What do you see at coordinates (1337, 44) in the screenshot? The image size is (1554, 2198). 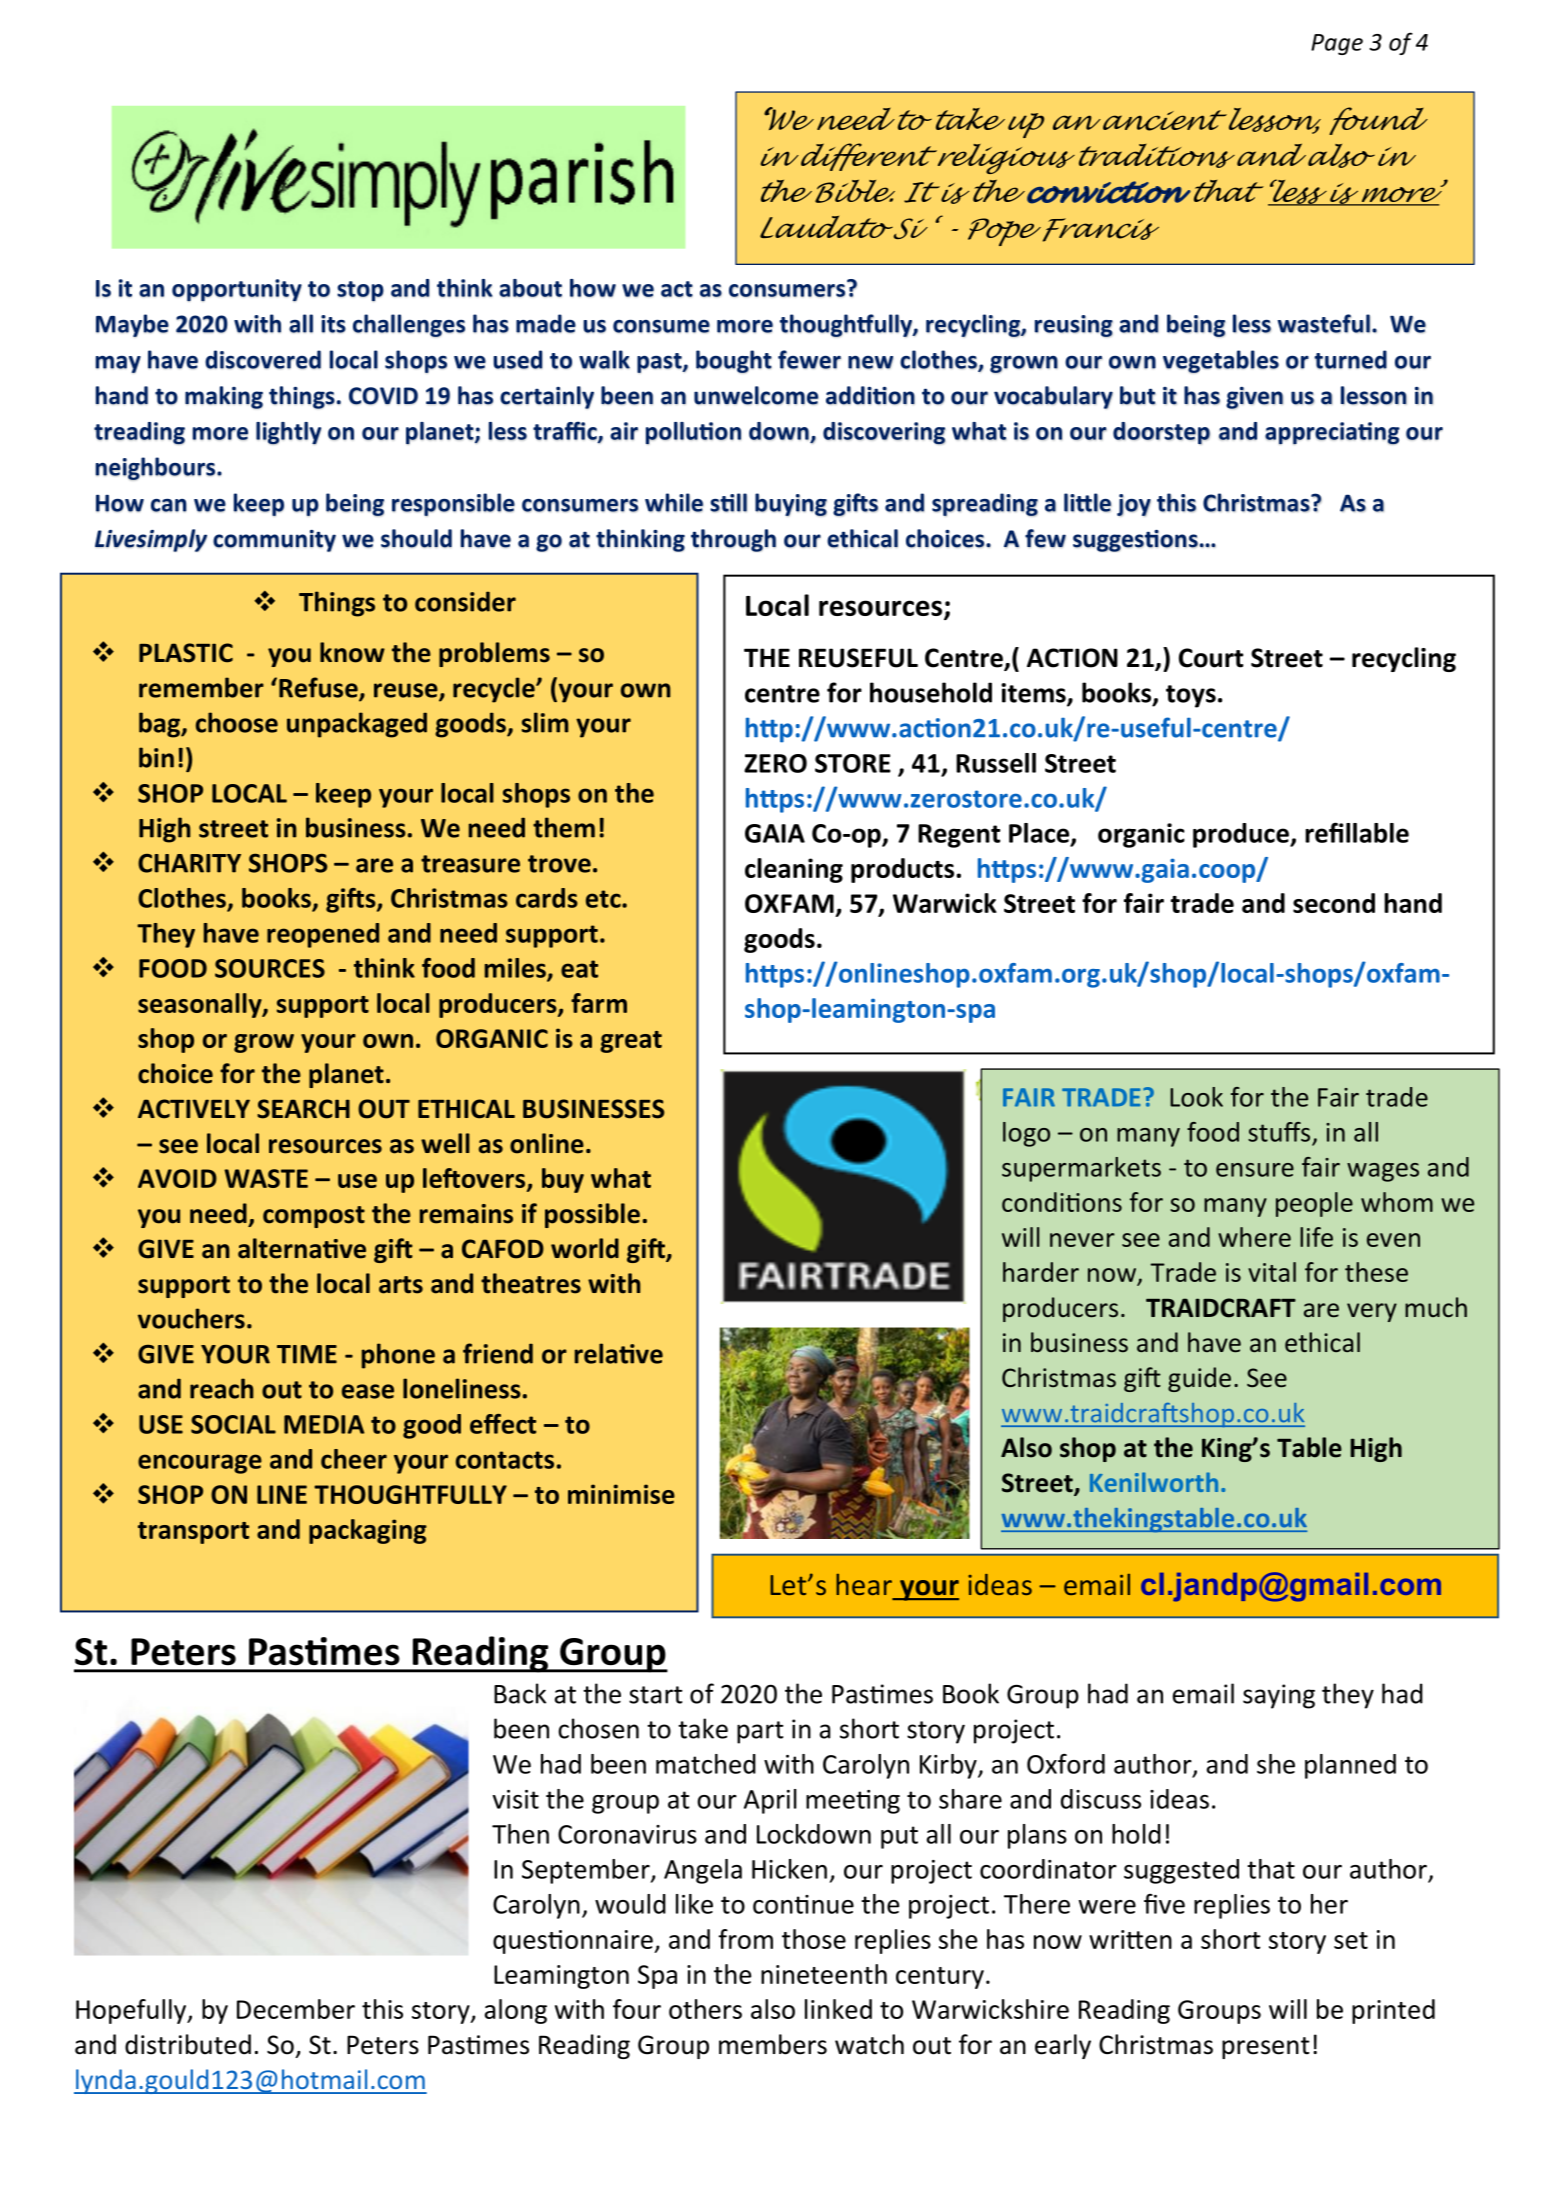 I see `Page` at bounding box center [1337, 44].
